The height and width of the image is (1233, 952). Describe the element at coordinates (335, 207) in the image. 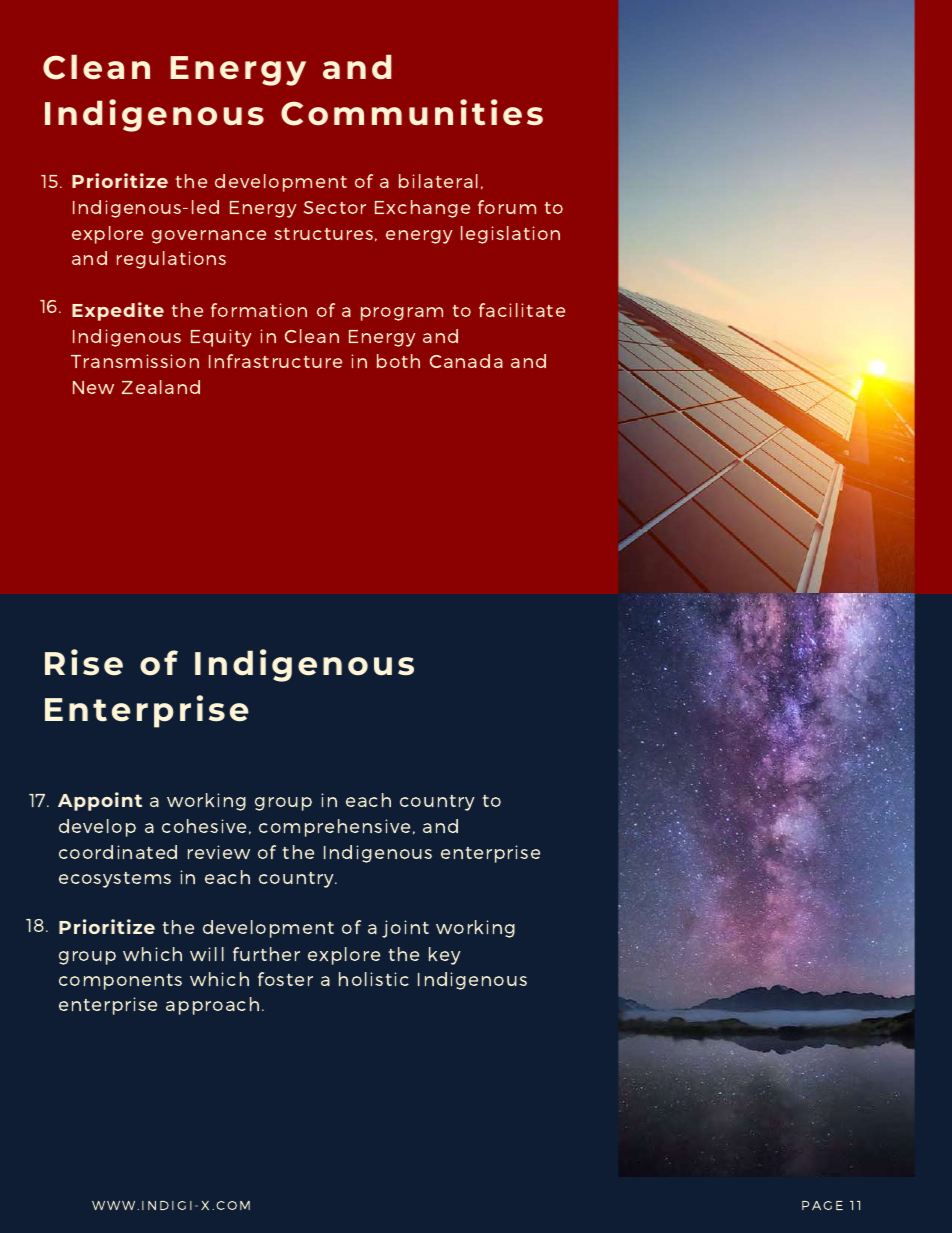

I see `Sector` at that location.
